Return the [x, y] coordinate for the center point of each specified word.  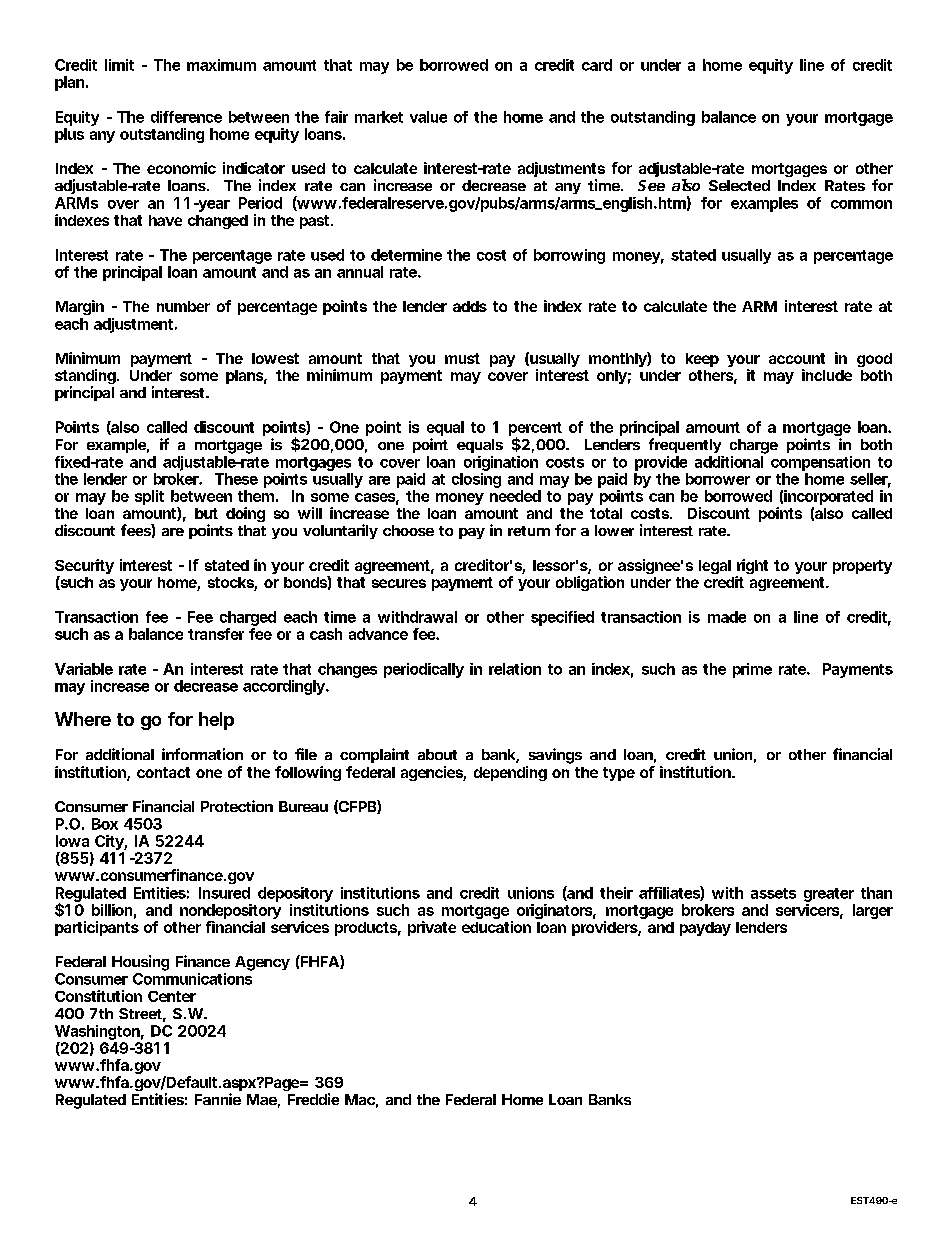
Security [84, 568]
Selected [739, 185]
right [752, 568]
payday [705, 929]
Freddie [313, 1099]
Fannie [218, 1099]
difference [186, 117]
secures [399, 583]
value [428, 117]
